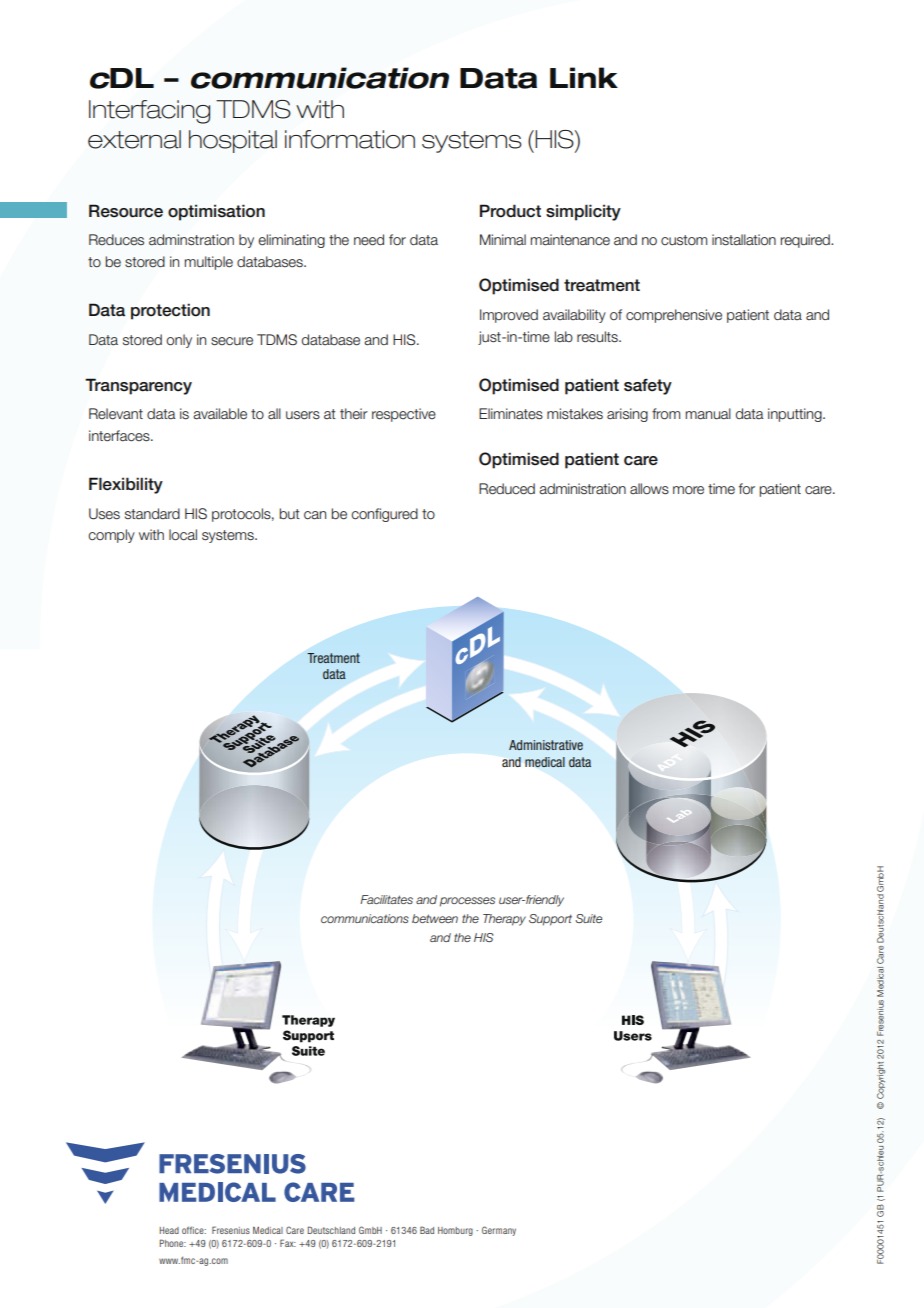 Image resolution: width=924 pixels, height=1308 pixels. I want to click on Link, so click(584, 77).
